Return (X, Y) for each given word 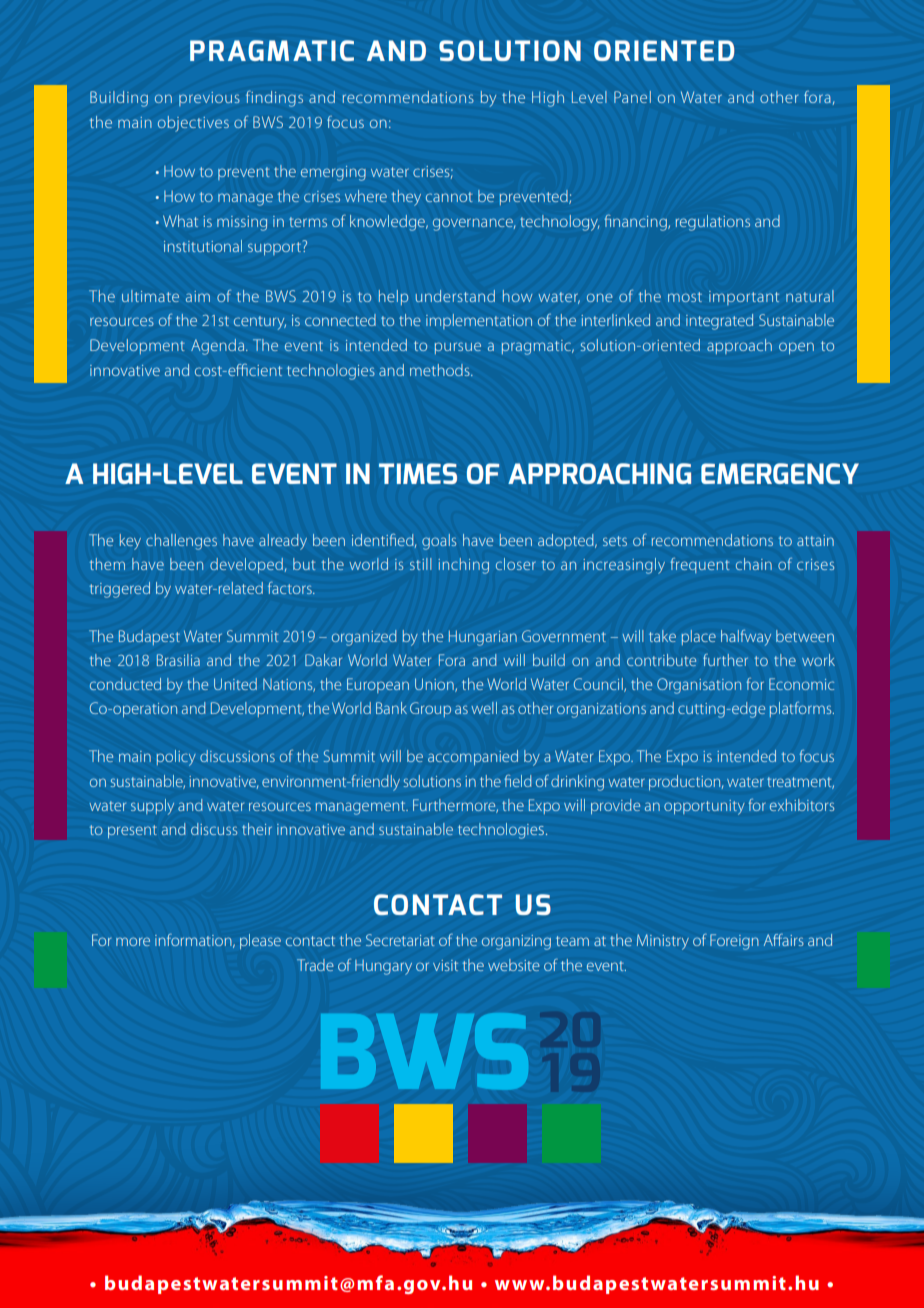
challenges (181, 542)
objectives (193, 124)
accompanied (473, 758)
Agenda (217, 347)
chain (754, 564)
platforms (802, 709)
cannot (449, 197)
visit (445, 965)
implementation (479, 321)
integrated (719, 322)
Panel (632, 97)
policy (176, 758)
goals (439, 542)
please (260, 941)
